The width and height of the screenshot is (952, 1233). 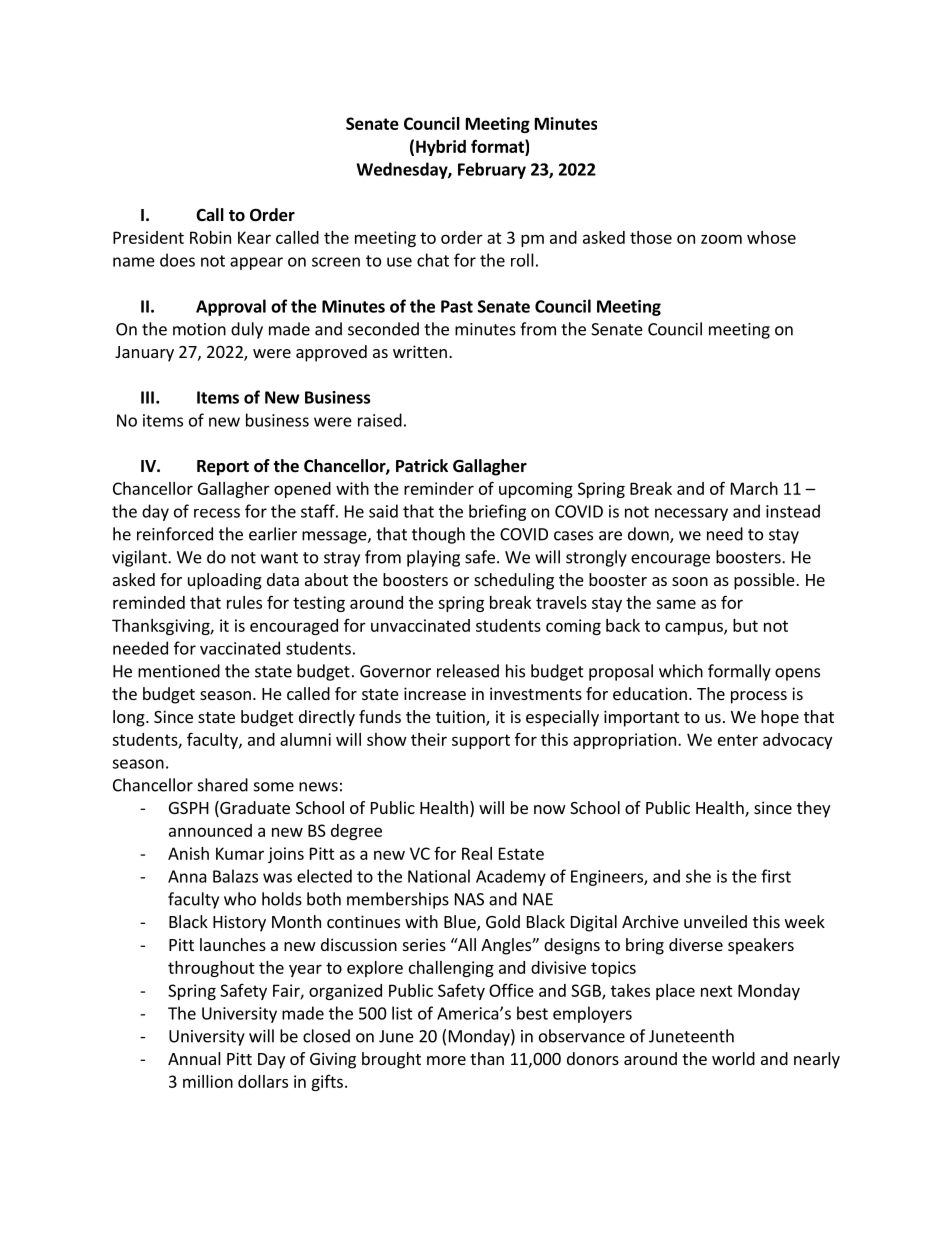 I want to click on Annual, so click(x=194, y=1058).
